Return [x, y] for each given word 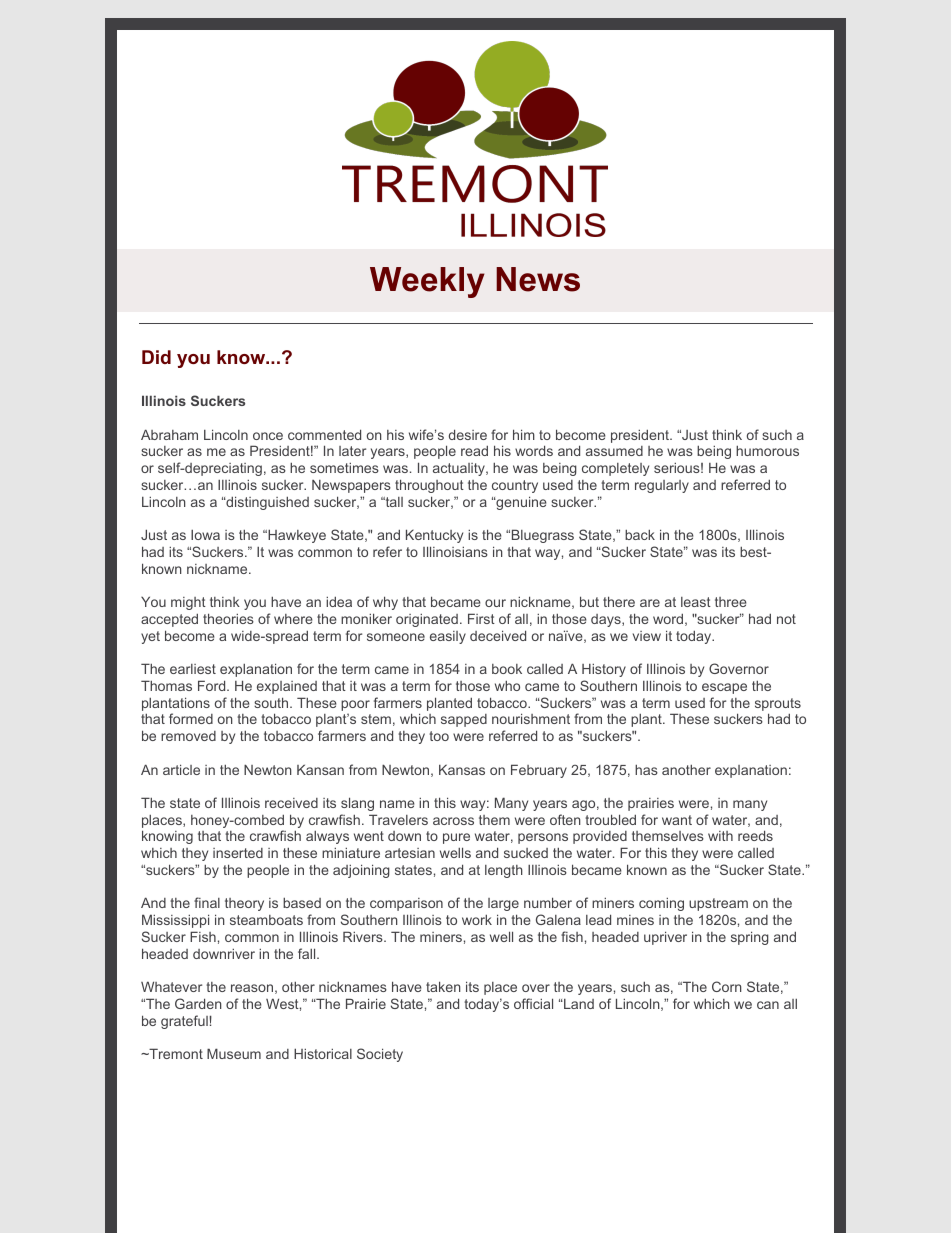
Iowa [205, 535]
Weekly [427, 282]
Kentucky [434, 536]
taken [443, 986]
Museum [234, 1053]
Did [156, 357]
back [640, 534]
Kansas [462, 769]
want [677, 820]
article [181, 769]
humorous [767, 450]
